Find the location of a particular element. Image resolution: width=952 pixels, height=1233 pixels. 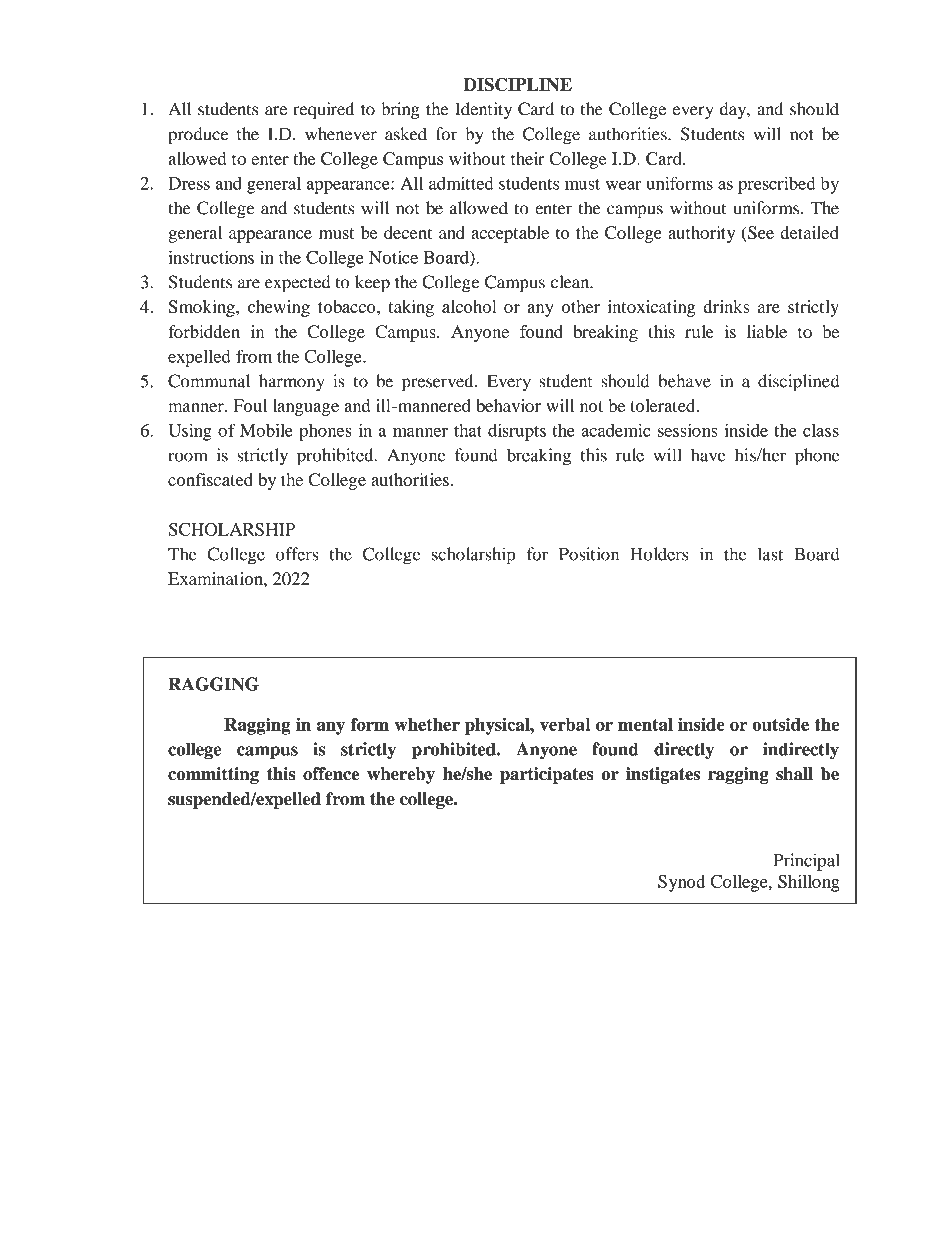

disrupts is located at coordinates (517, 432).
